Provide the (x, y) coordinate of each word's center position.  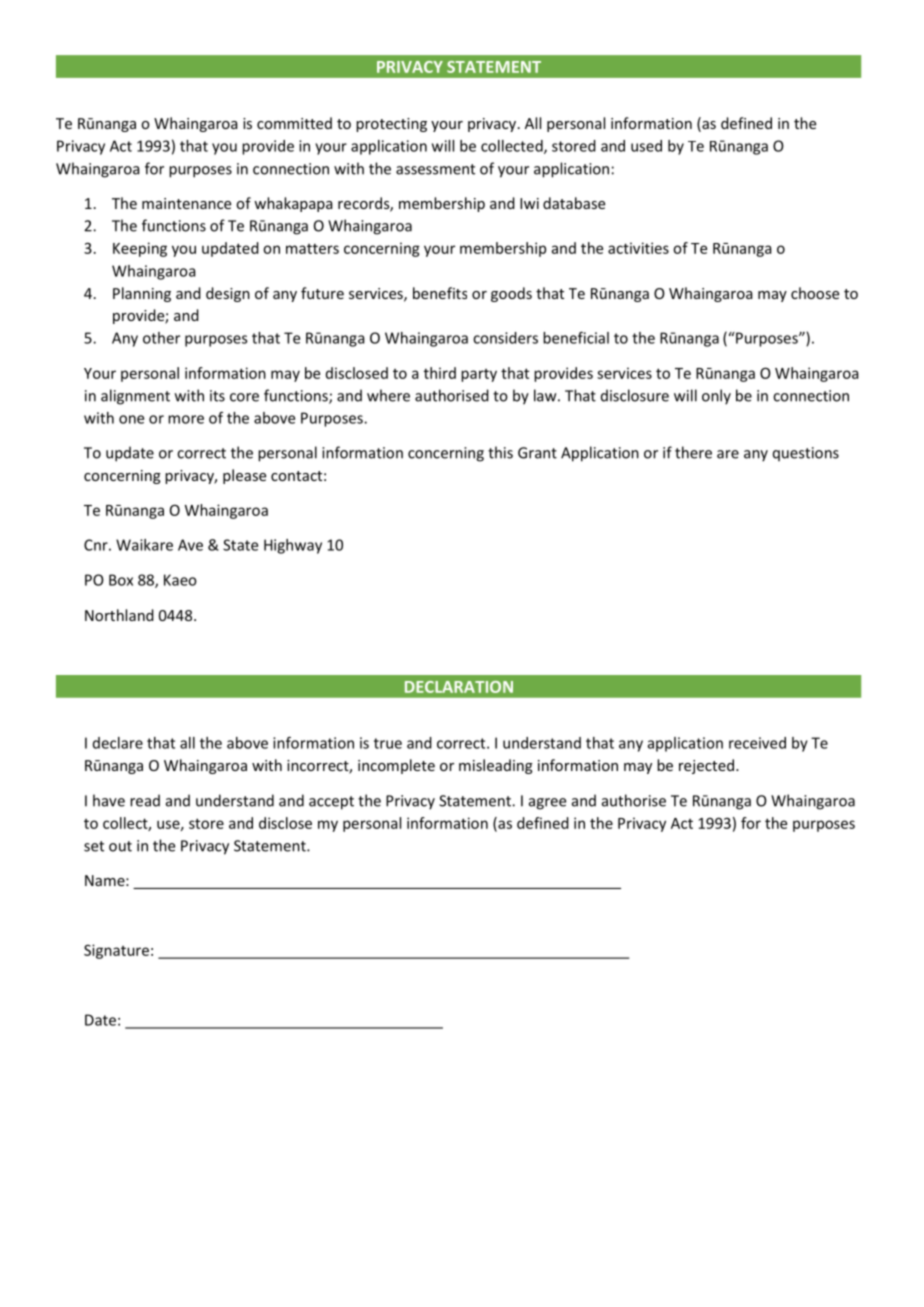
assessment (435, 169)
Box (121, 580)
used (646, 146)
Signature (116, 951)
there (693, 452)
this (500, 452)
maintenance (186, 203)
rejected (706, 766)
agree (547, 804)
